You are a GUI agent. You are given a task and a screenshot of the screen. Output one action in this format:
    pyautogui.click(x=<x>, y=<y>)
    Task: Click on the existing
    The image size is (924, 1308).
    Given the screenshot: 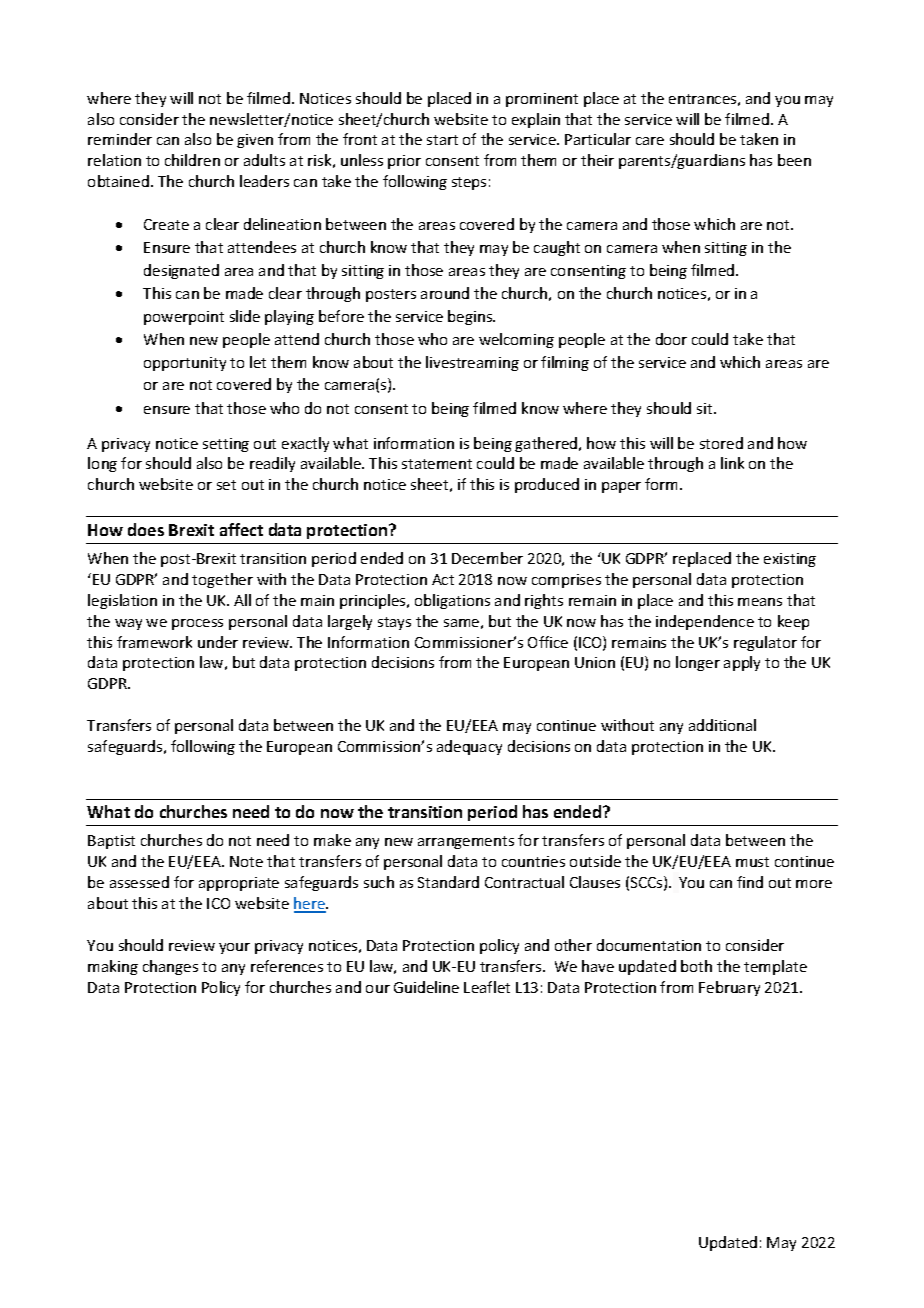 What is the action you would take?
    pyautogui.click(x=790, y=560)
